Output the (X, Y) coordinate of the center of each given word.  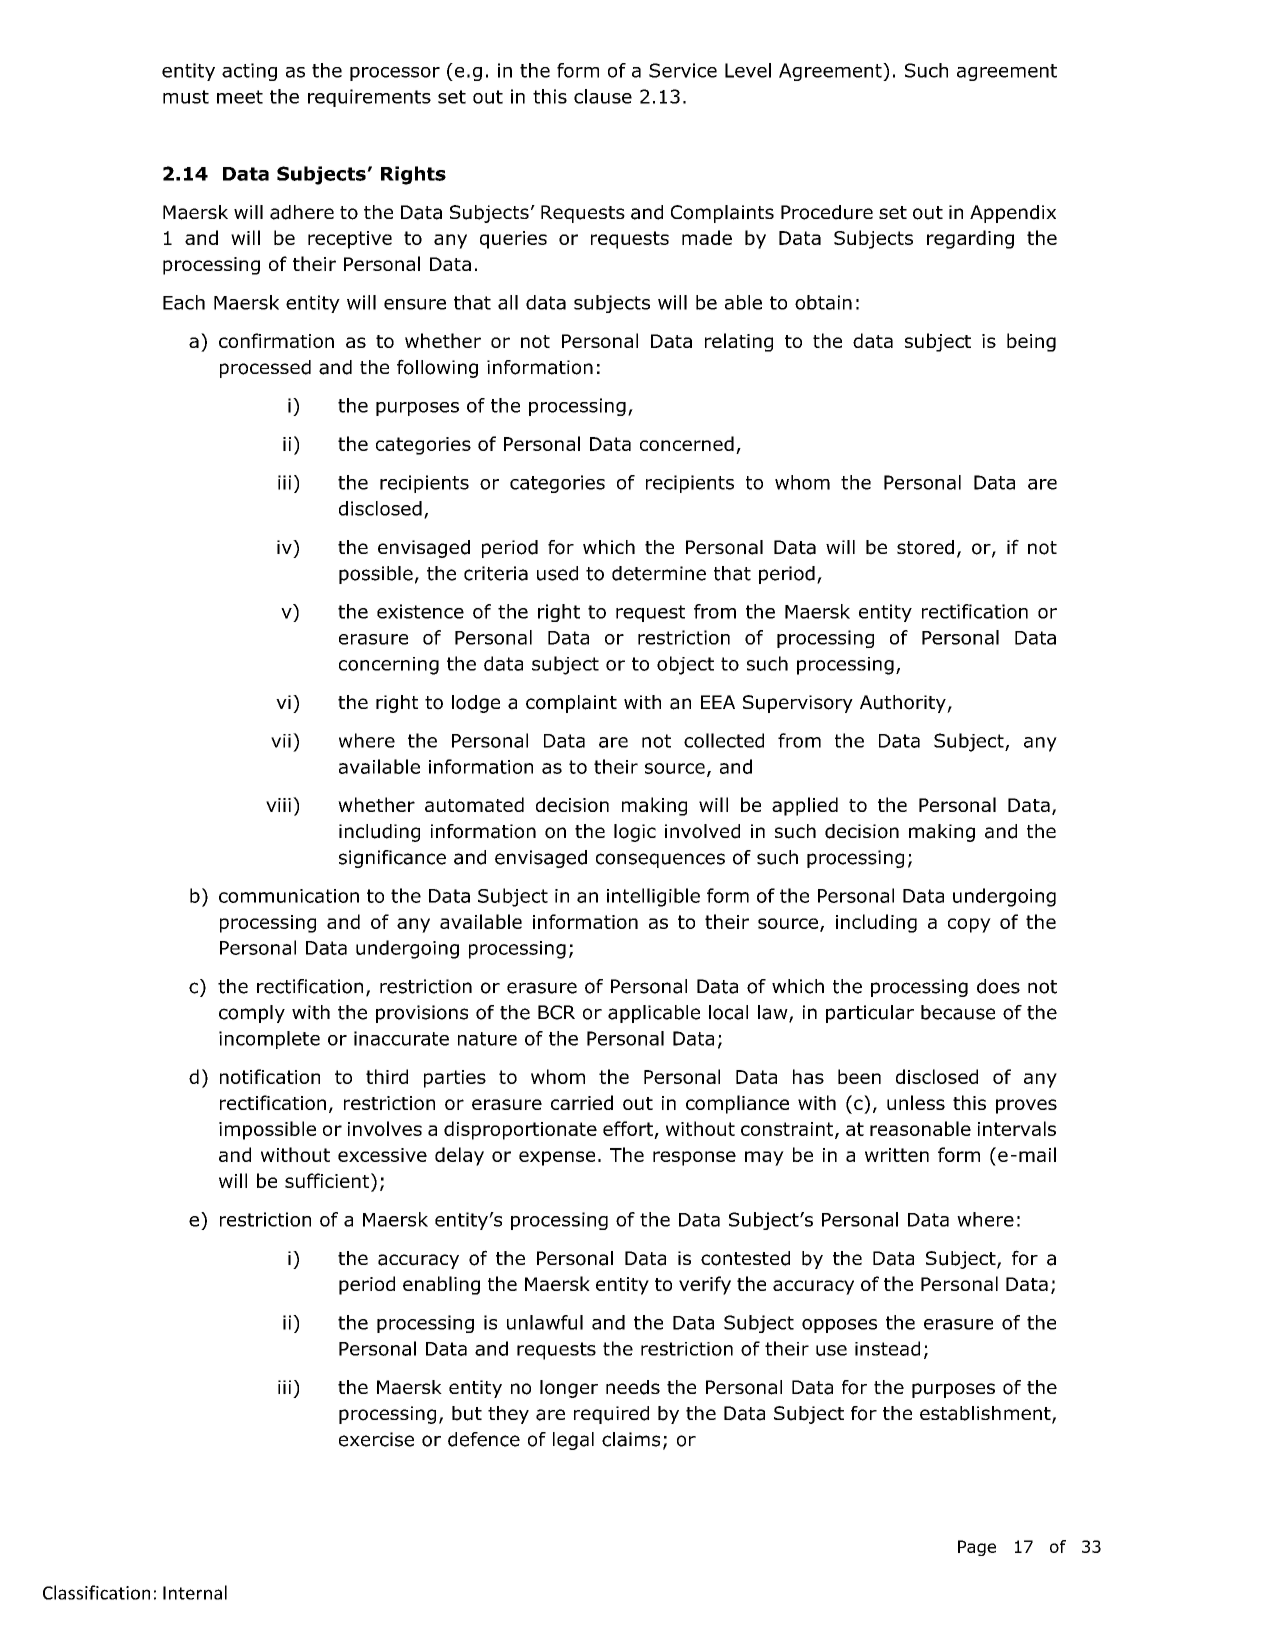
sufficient (328, 1182)
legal (573, 1441)
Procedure (827, 212)
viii (278, 805)
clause (603, 96)
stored (925, 547)
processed (265, 369)
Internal (195, 1592)
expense (557, 1158)
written (897, 1155)
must (186, 97)
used (557, 573)
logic (635, 833)
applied (805, 806)
